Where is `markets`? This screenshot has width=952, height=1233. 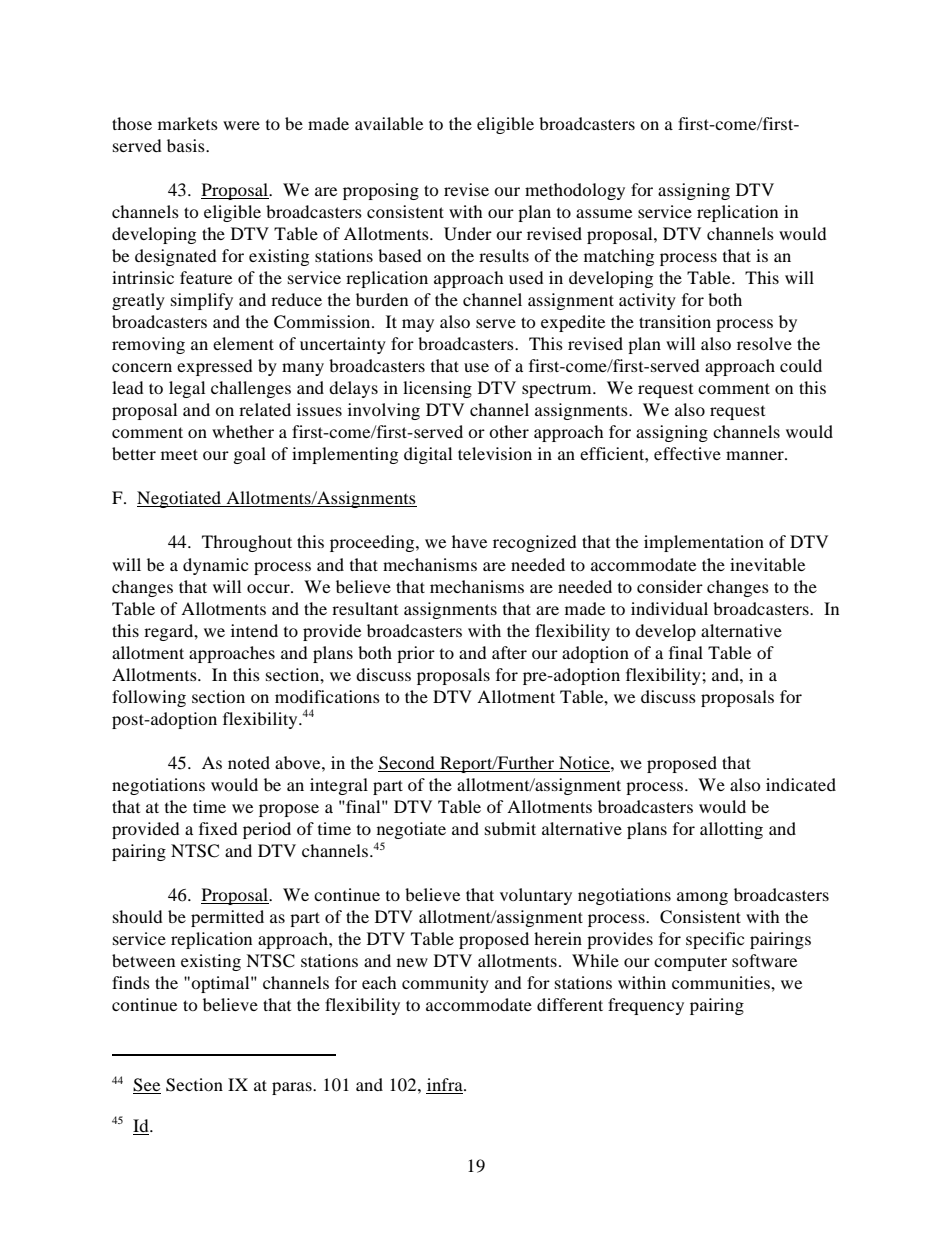 markets is located at coordinates (188, 123).
